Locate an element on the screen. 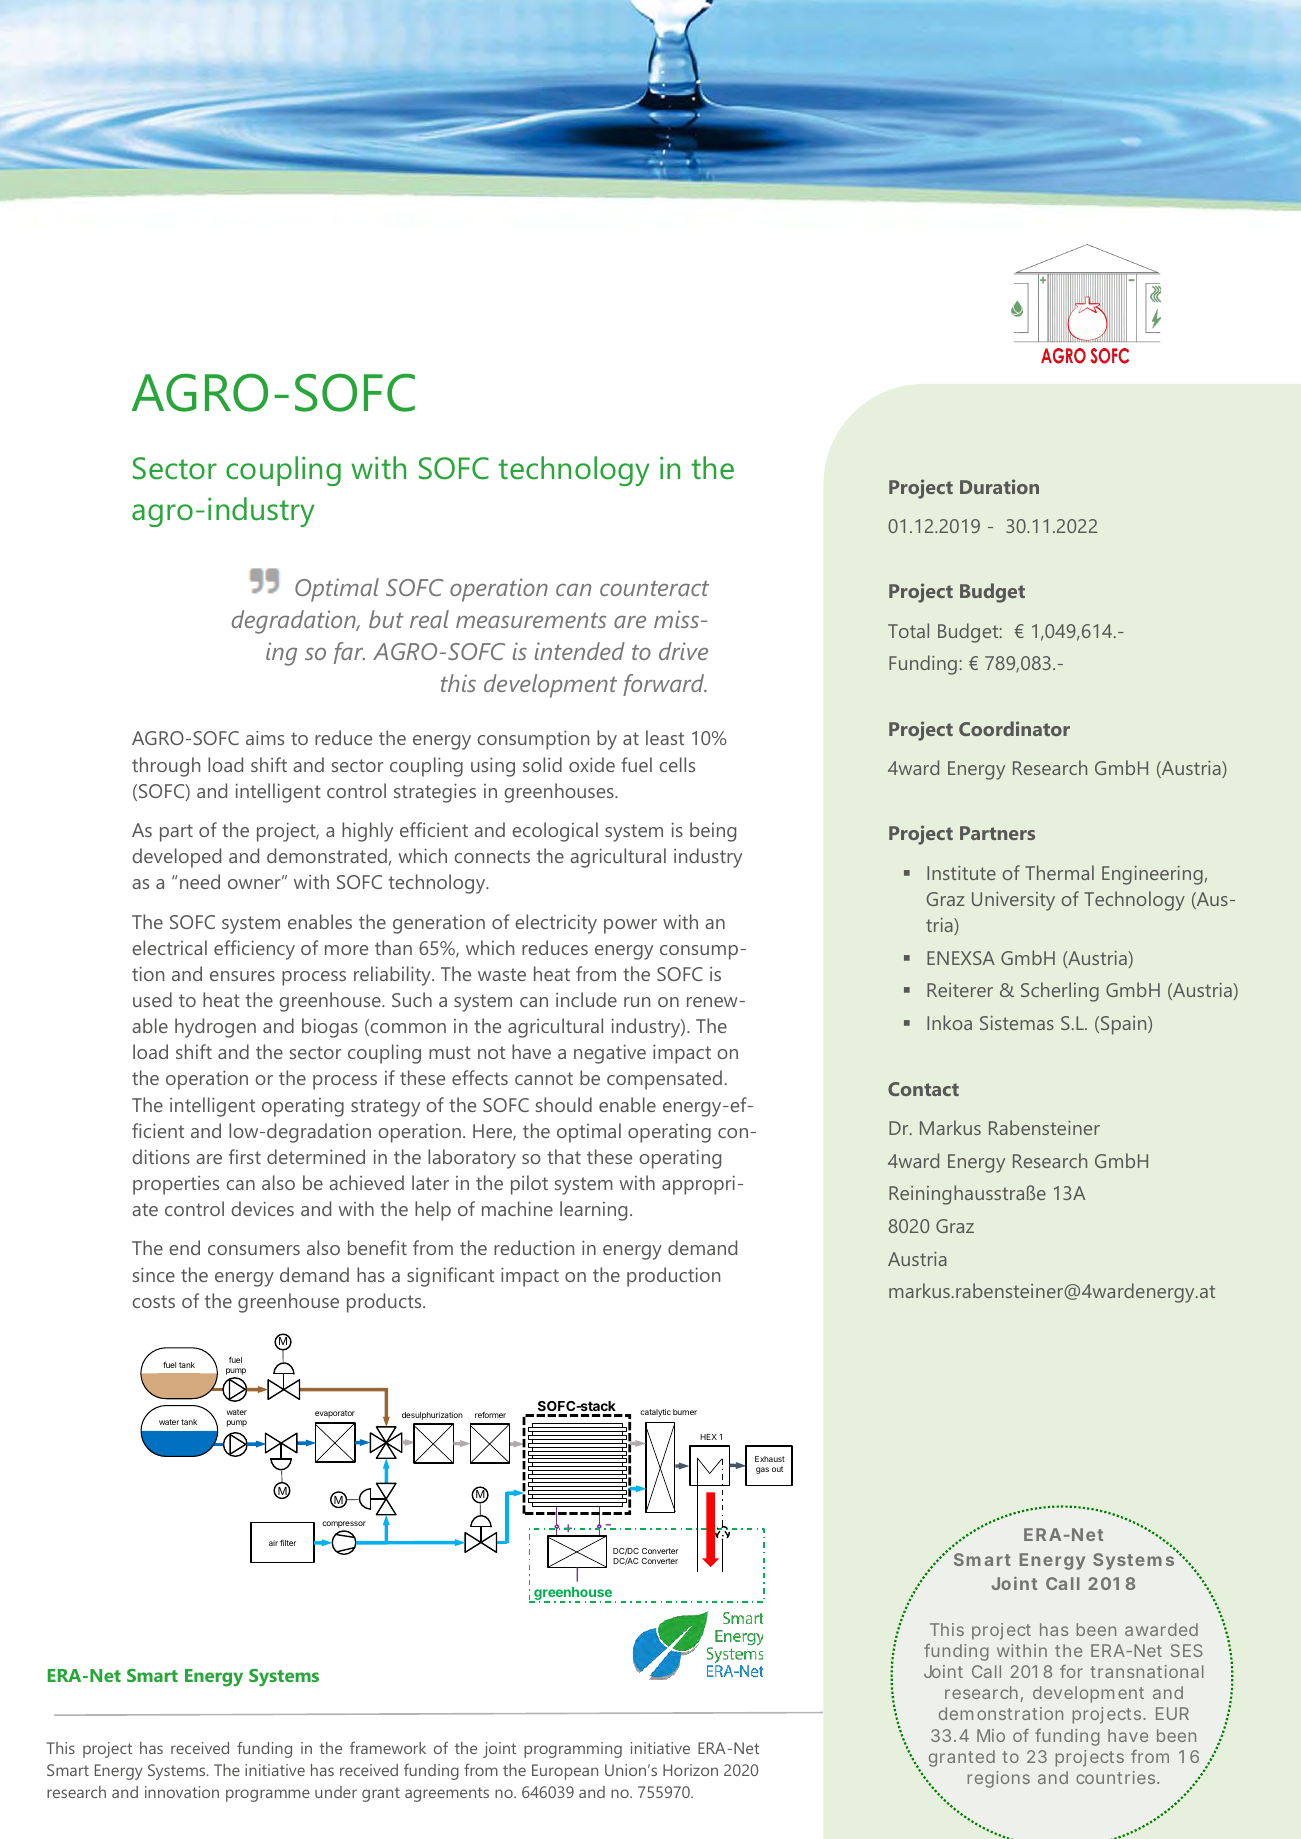  Contact is located at coordinates (923, 1089).
